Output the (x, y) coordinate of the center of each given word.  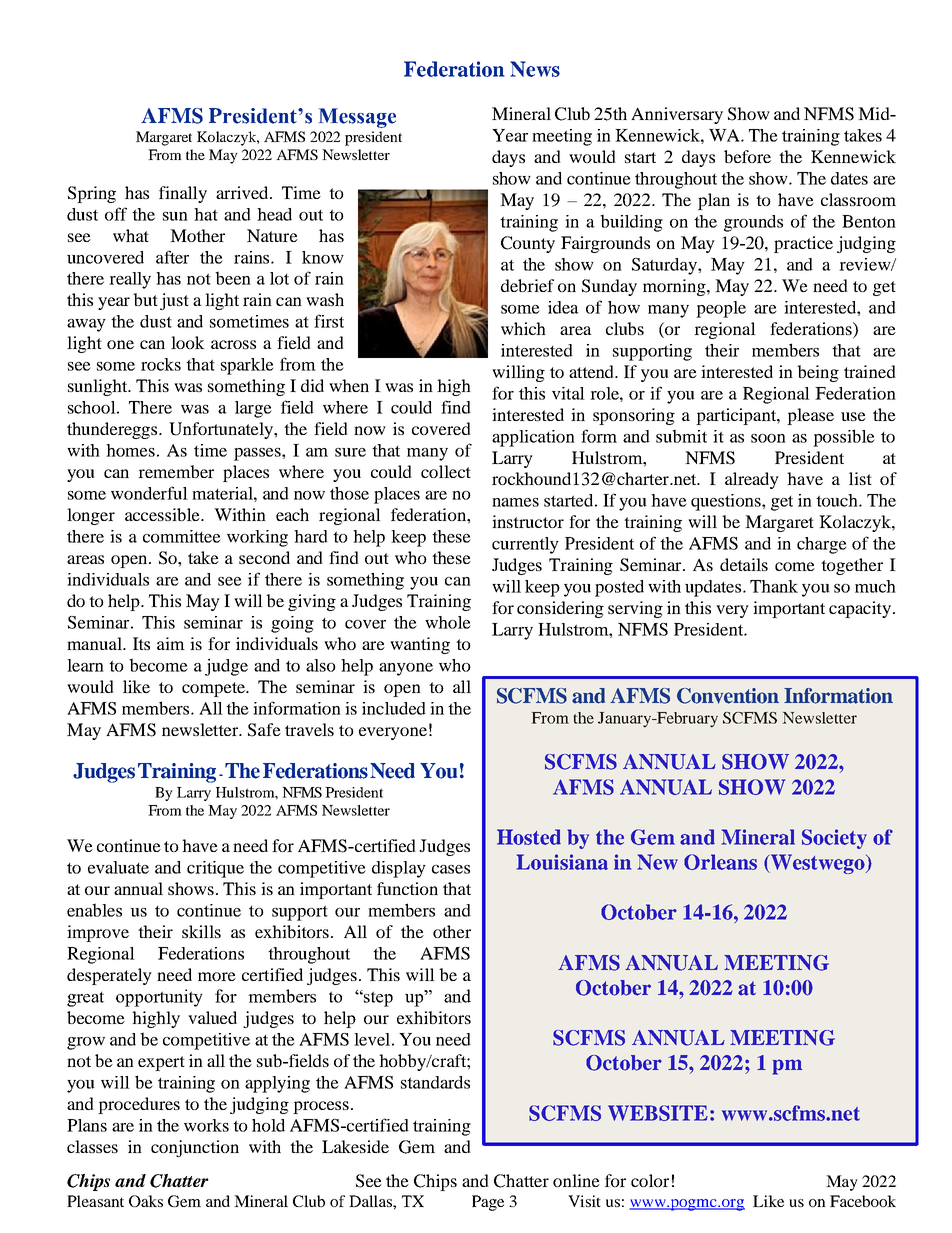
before (747, 156)
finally (183, 194)
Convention (728, 696)
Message (357, 118)
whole (448, 622)
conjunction (195, 1148)
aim (171, 643)
